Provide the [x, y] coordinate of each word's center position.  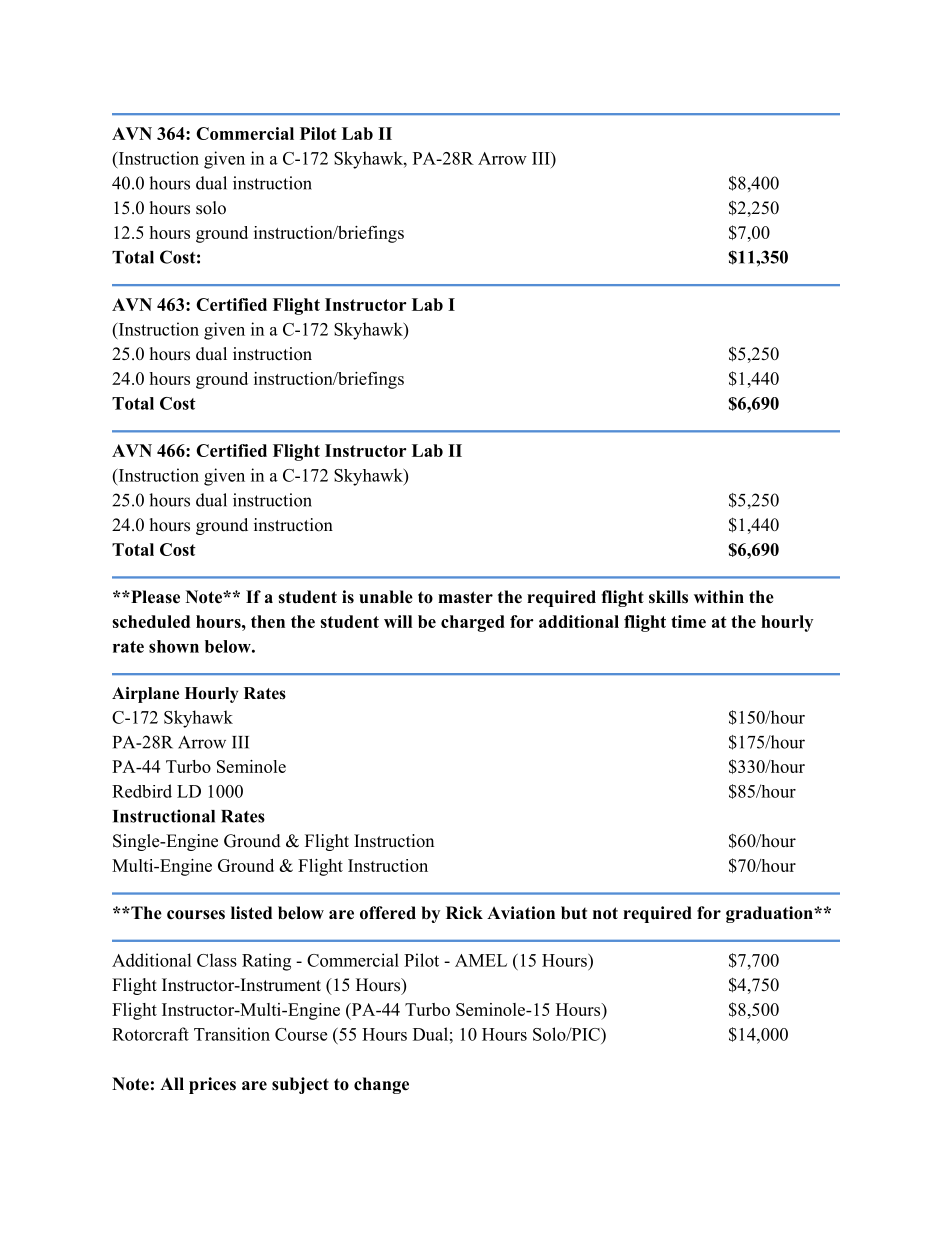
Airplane [145, 695]
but [574, 913]
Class [217, 960]
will [398, 621]
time [688, 621]
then [268, 621]
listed [251, 913]
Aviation [521, 913]
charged [473, 623]
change [381, 1085]
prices [212, 1085]
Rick [464, 913]
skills [668, 597]
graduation [770, 914]
